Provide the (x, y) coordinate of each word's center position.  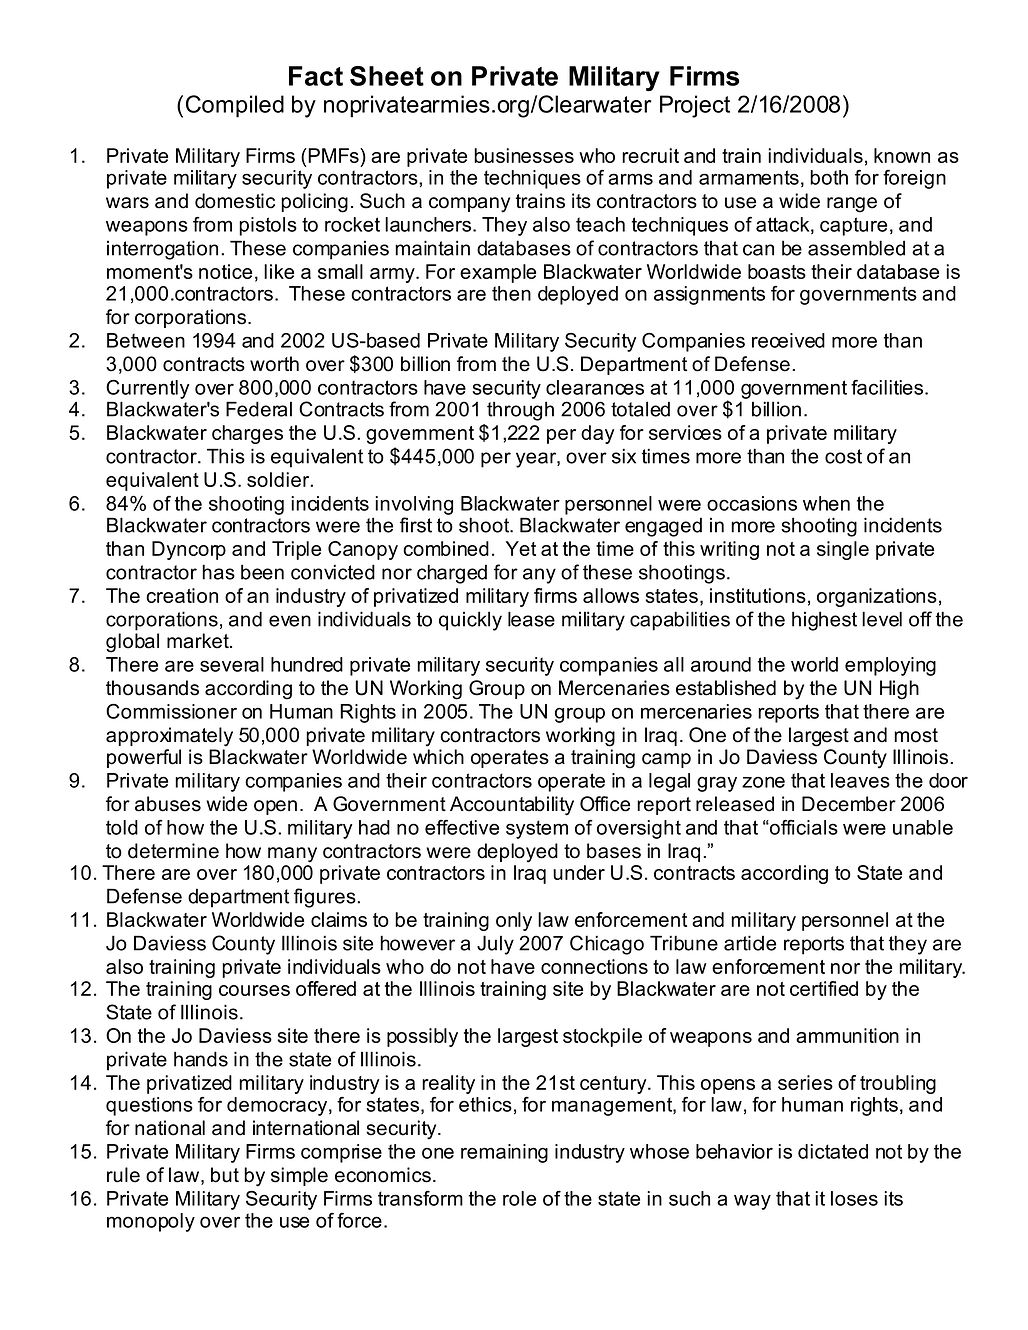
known (902, 155)
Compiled (235, 106)
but (225, 1175)
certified (824, 988)
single (843, 550)
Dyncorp (189, 550)
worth (274, 364)
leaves (860, 780)
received (788, 340)
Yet (521, 548)
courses (254, 990)
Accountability (512, 806)
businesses (524, 155)
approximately (169, 737)
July (495, 945)
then (511, 293)
